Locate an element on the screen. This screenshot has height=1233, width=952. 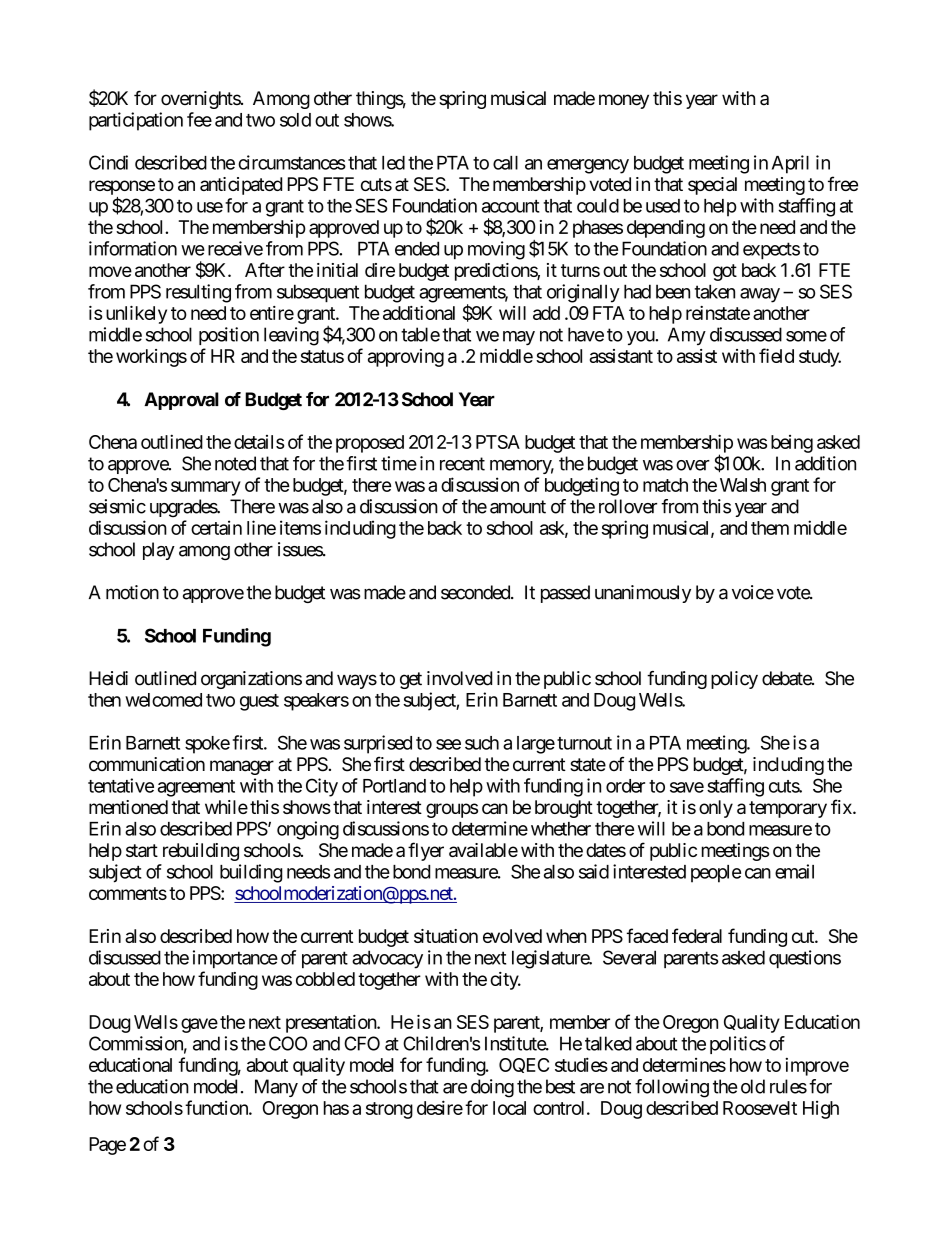
being is located at coordinates (792, 444).
